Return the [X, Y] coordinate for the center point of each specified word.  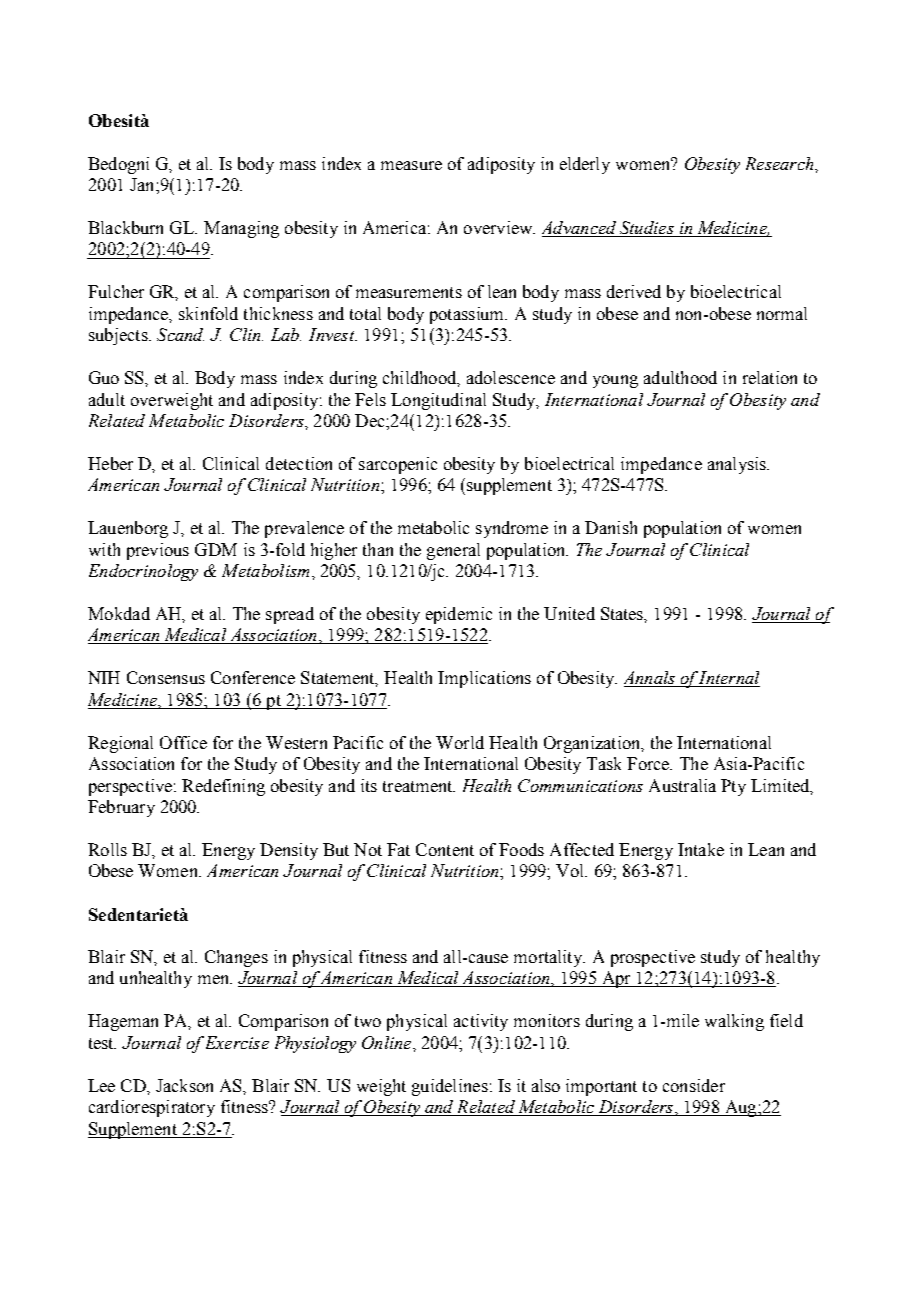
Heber [110, 463]
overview [499, 227]
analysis [738, 465]
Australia [682, 785]
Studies [647, 229]
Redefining [223, 787]
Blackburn [125, 227]
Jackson [184, 1085]
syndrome [512, 529]
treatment [419, 786]
